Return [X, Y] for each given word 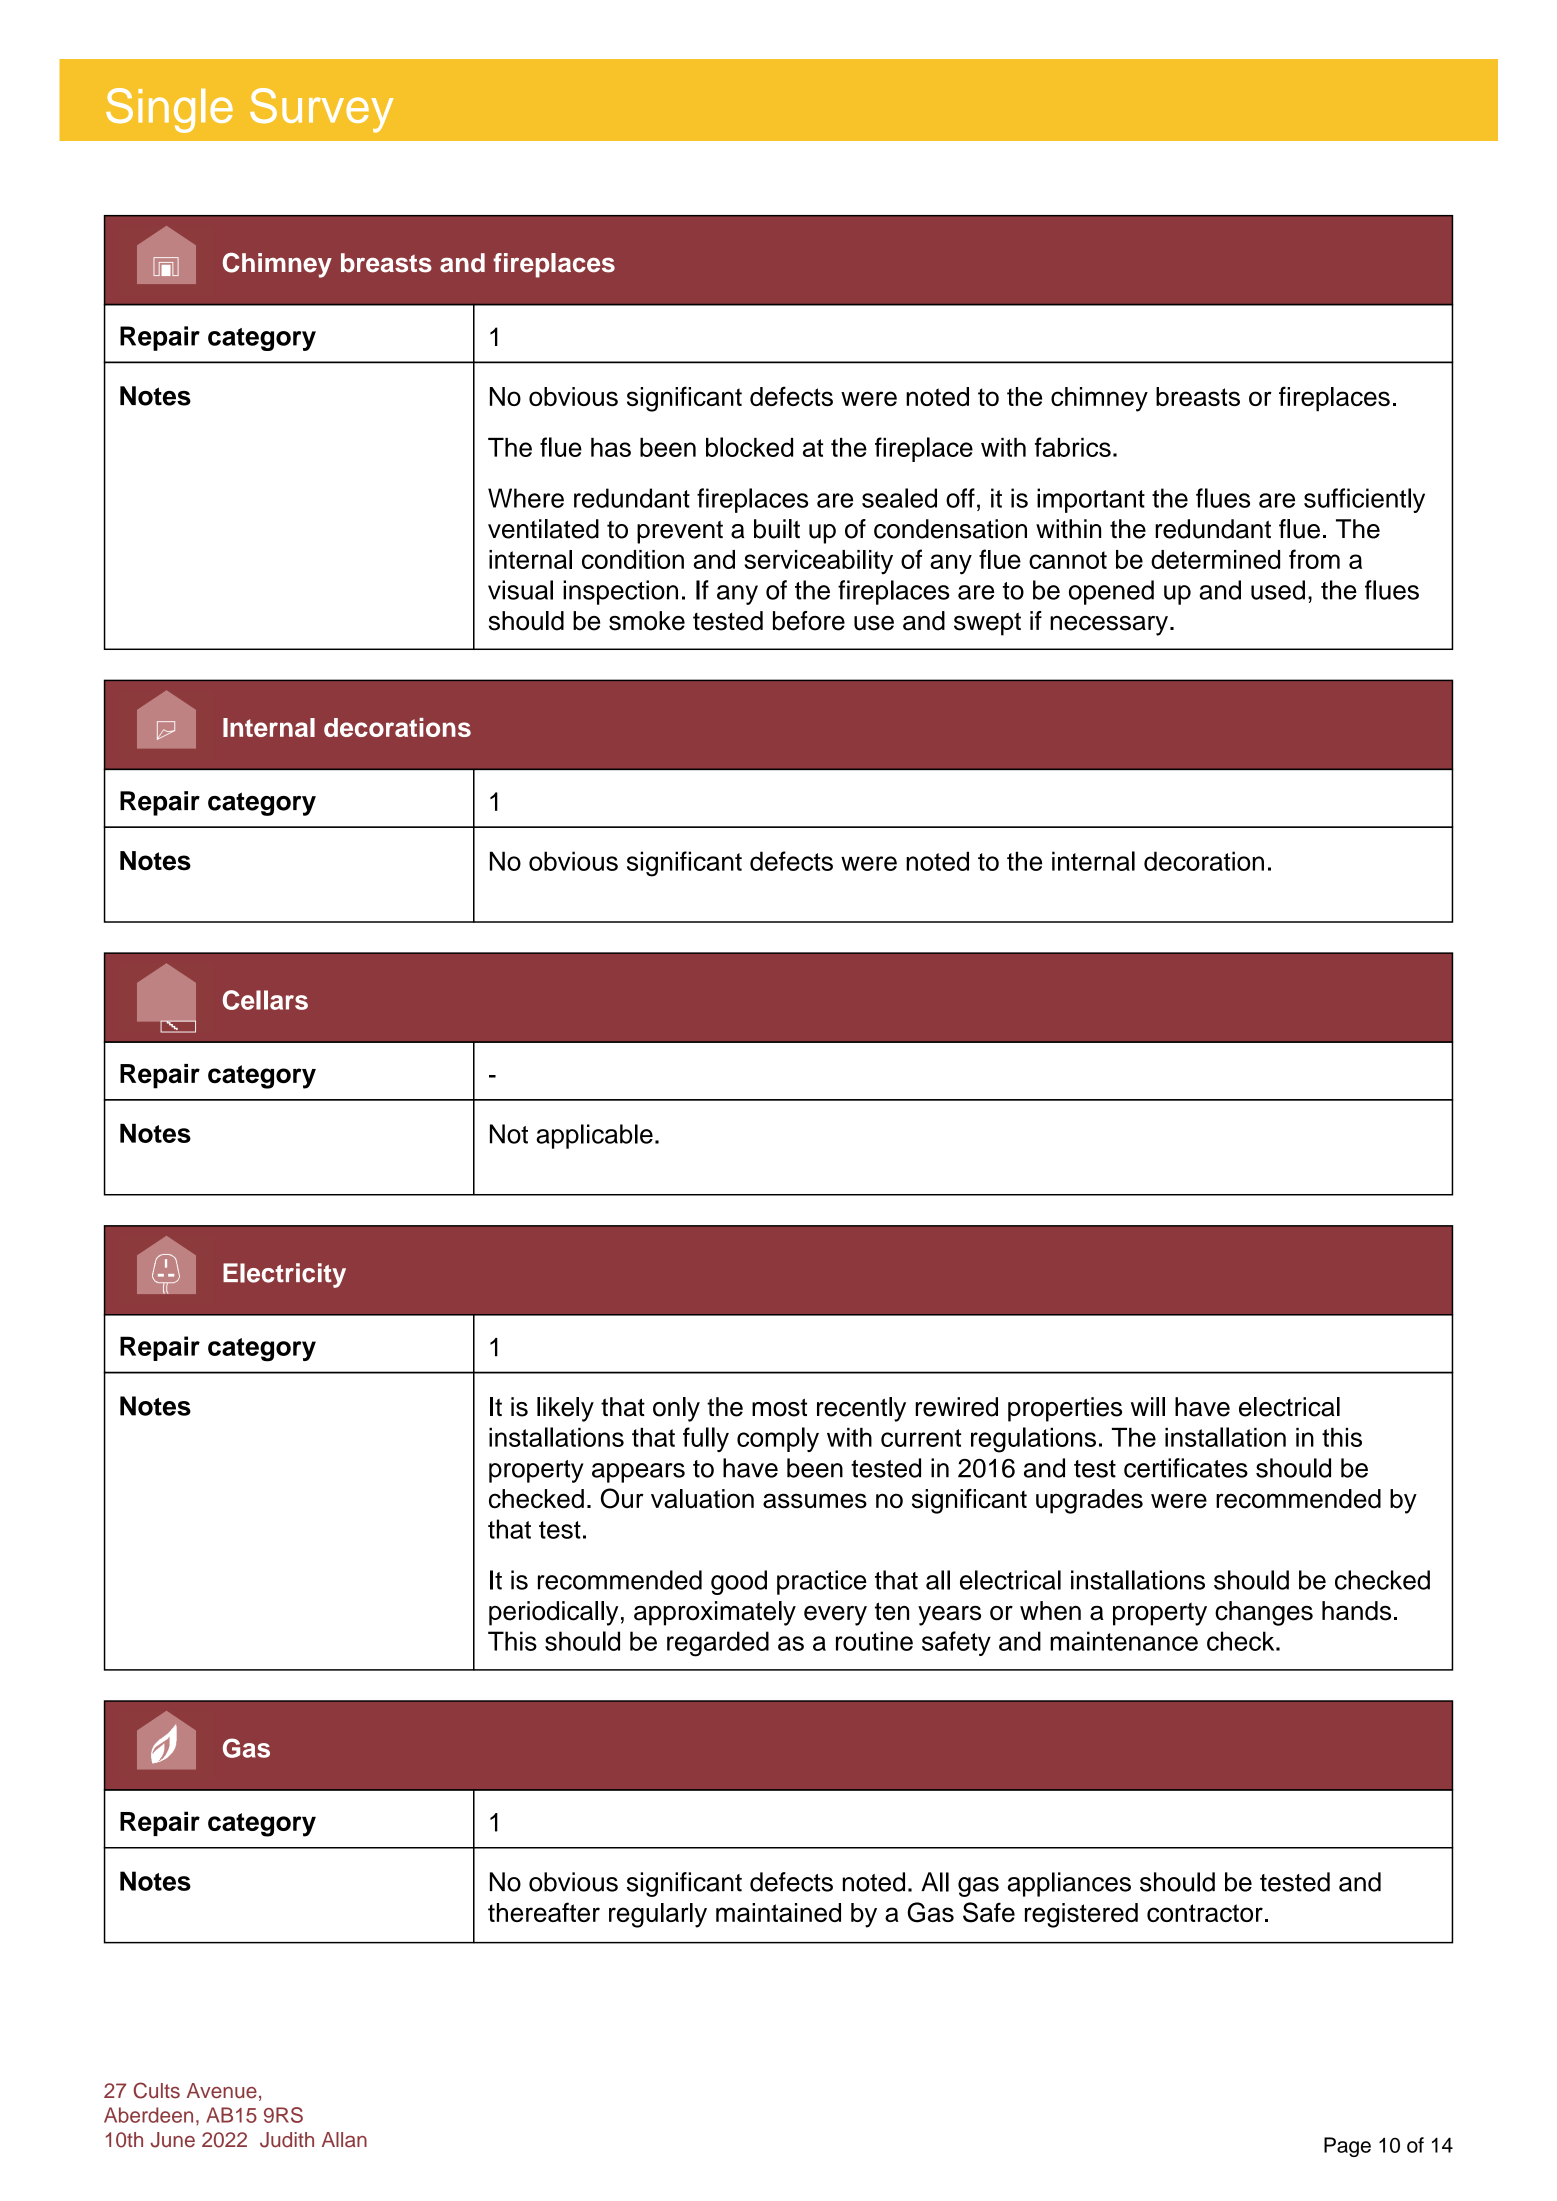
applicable [594, 1136]
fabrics [1073, 447]
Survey [322, 110]
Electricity [284, 1275]
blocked [749, 447]
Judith [287, 2140]
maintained [778, 1912]
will [1148, 1406]
